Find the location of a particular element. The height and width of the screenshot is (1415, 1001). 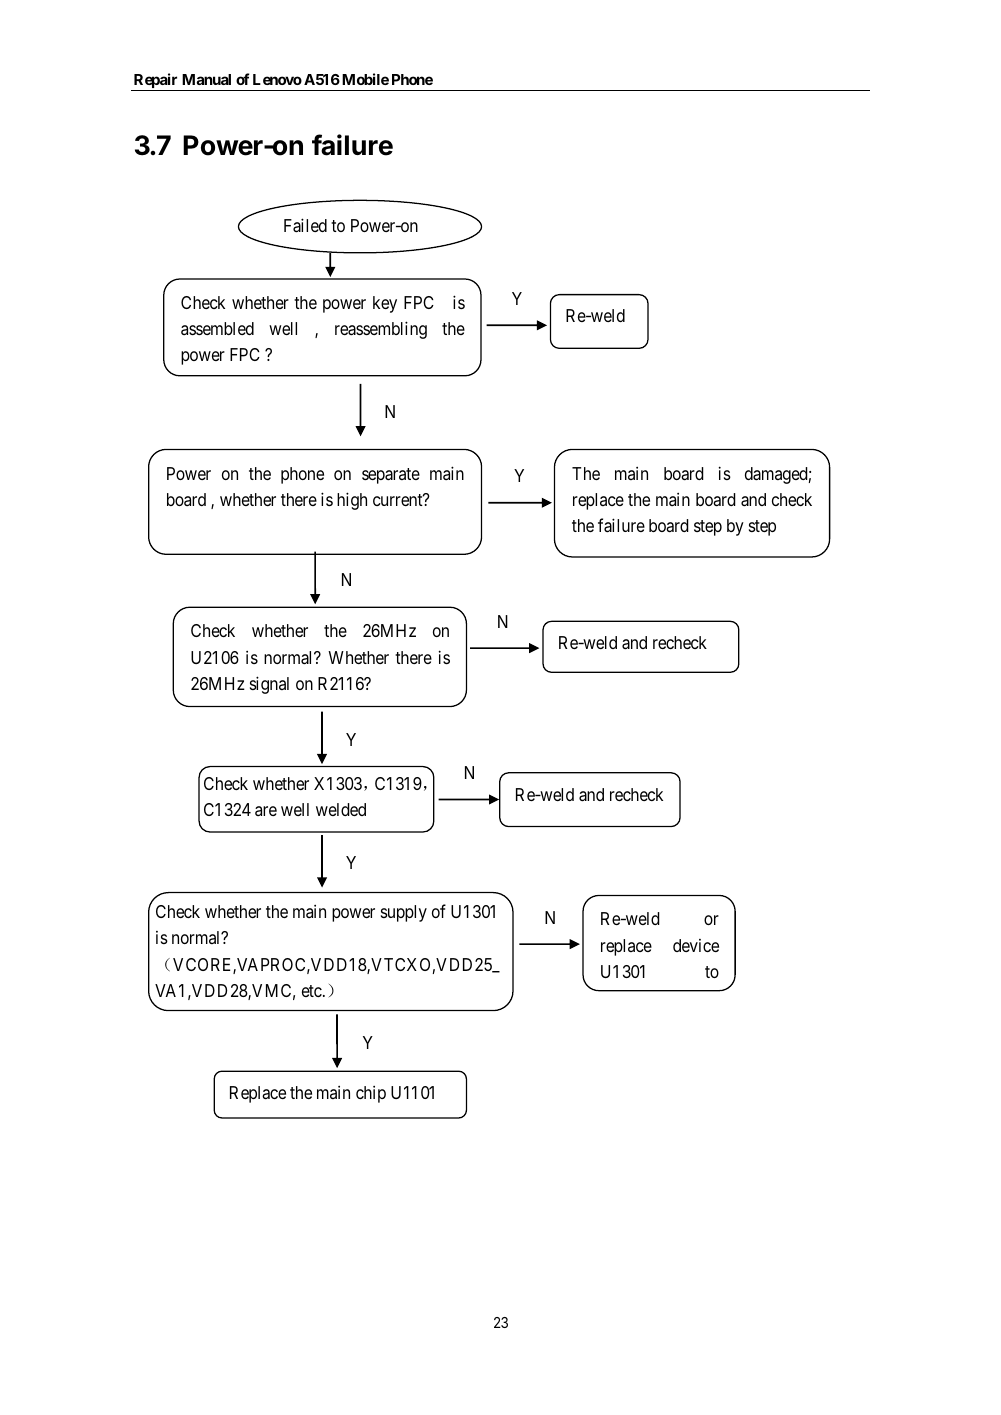

Mobile is located at coordinates (365, 79).
